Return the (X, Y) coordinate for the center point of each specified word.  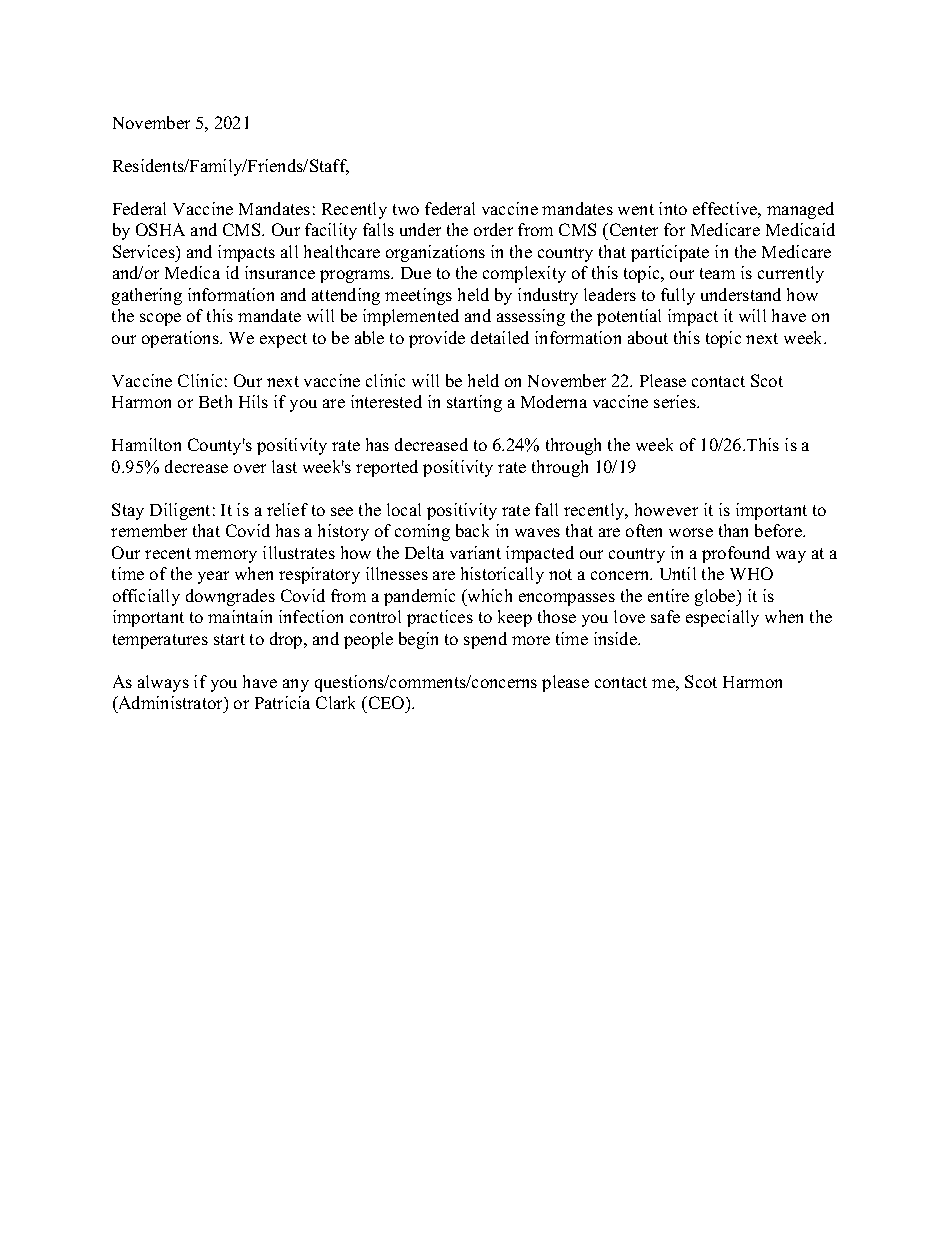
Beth (215, 401)
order (493, 229)
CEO (386, 702)
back (472, 530)
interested (386, 401)
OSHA (160, 229)
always (163, 683)
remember (149, 530)
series (676, 401)
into (673, 208)
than (733, 530)
